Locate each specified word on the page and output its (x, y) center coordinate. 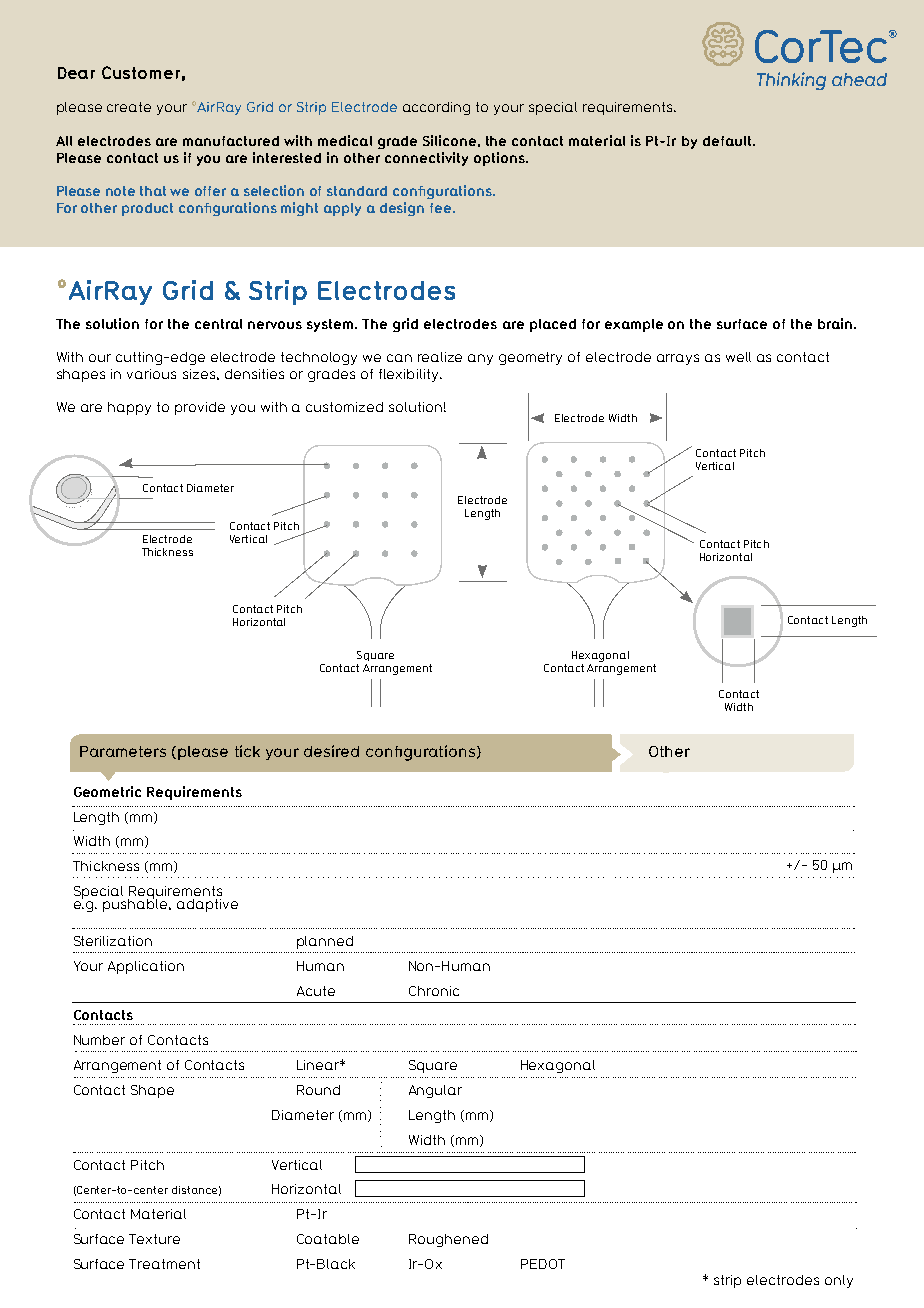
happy (129, 408)
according (436, 108)
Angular (435, 1091)
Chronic (434, 991)
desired (331, 751)
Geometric (107, 791)
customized (344, 407)
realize (440, 357)
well (738, 357)
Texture (154, 1239)
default (728, 141)
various (151, 374)
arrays (678, 359)
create (129, 107)
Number (99, 1040)
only (839, 1281)
